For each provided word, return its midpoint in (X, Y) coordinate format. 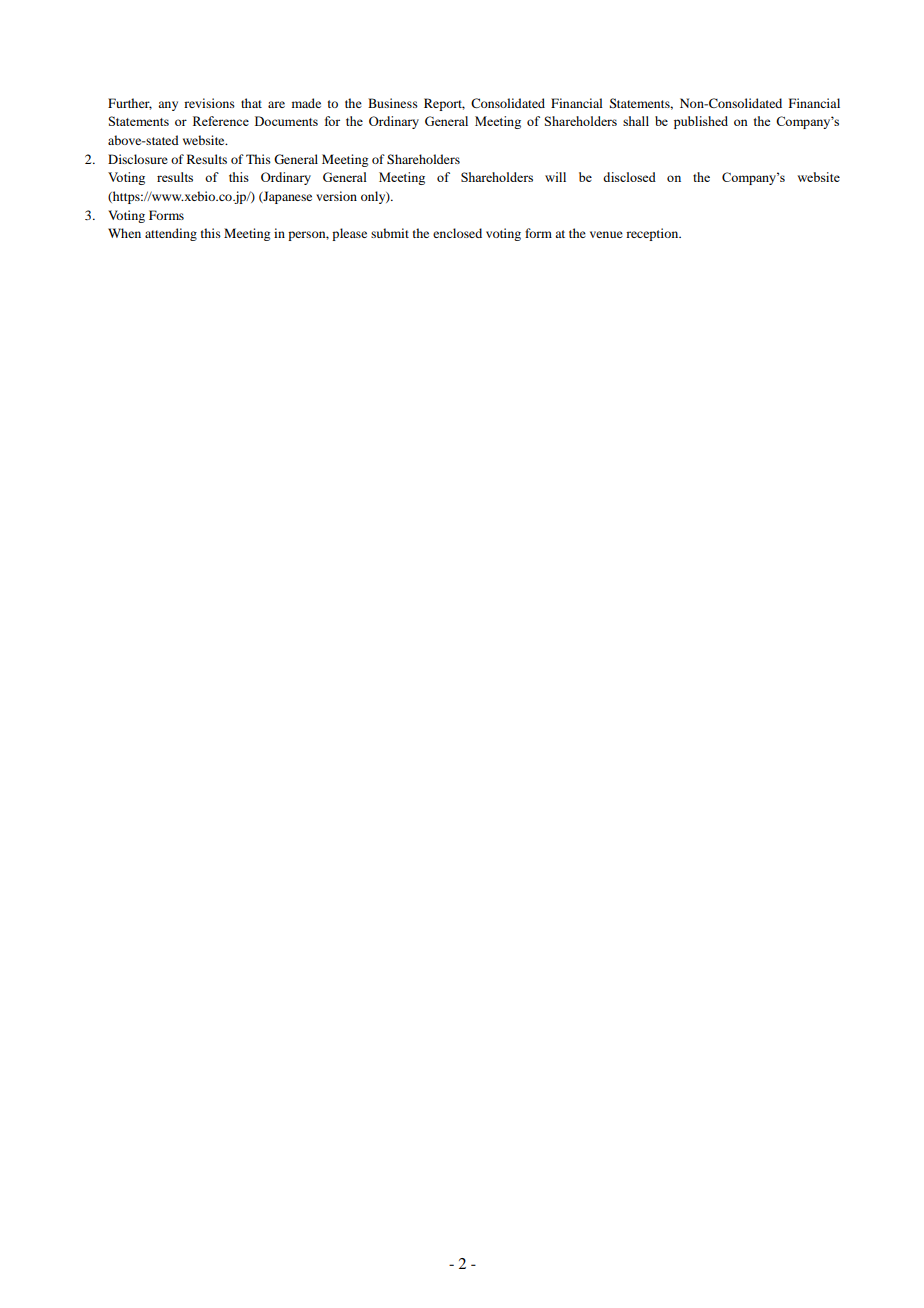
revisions (209, 103)
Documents (286, 121)
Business (393, 103)
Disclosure (138, 159)
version (336, 196)
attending (171, 234)
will (555, 177)
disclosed (629, 177)
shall (636, 121)
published (701, 122)
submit (390, 233)
